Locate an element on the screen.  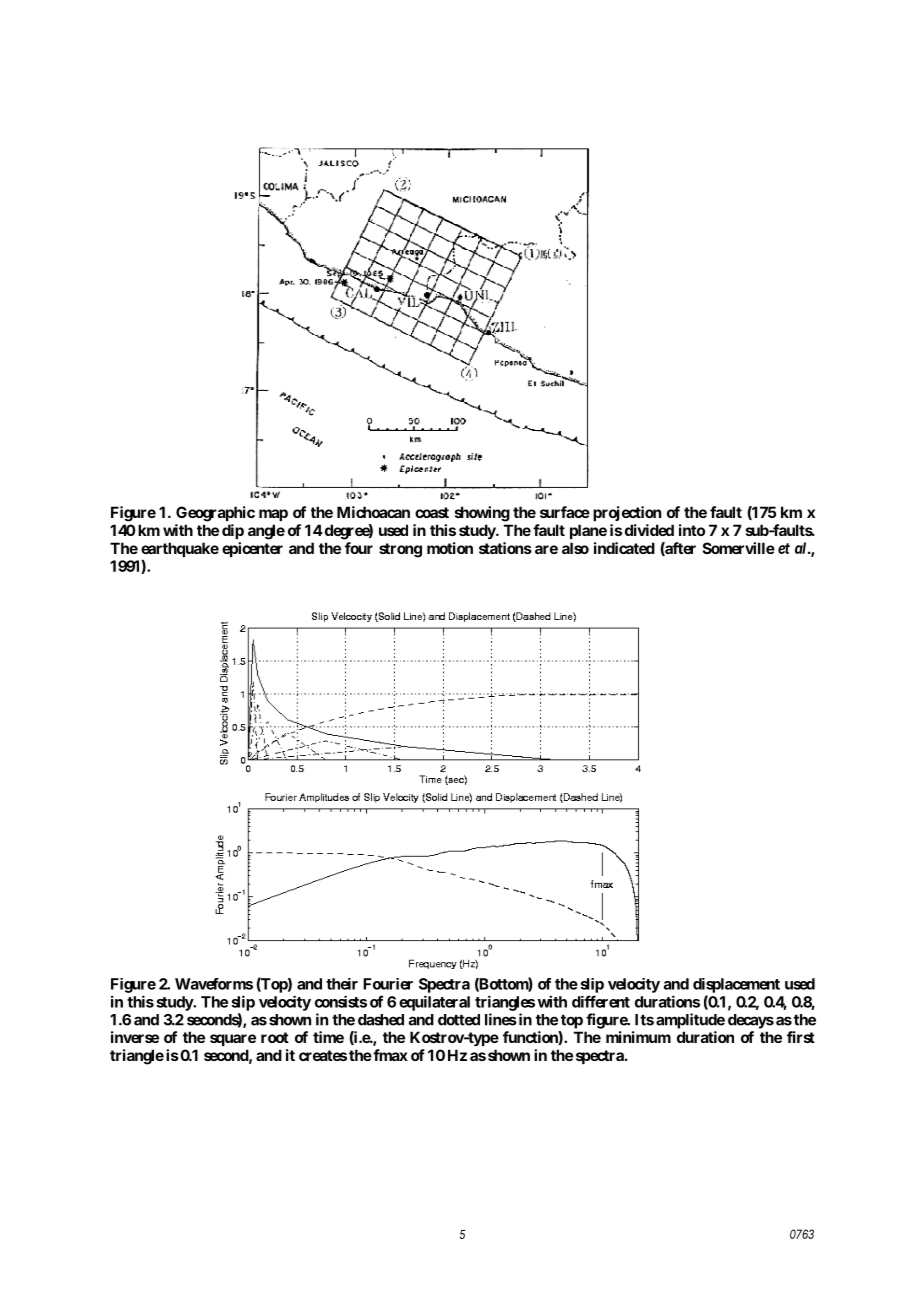
root is located at coordinates (275, 1037).
